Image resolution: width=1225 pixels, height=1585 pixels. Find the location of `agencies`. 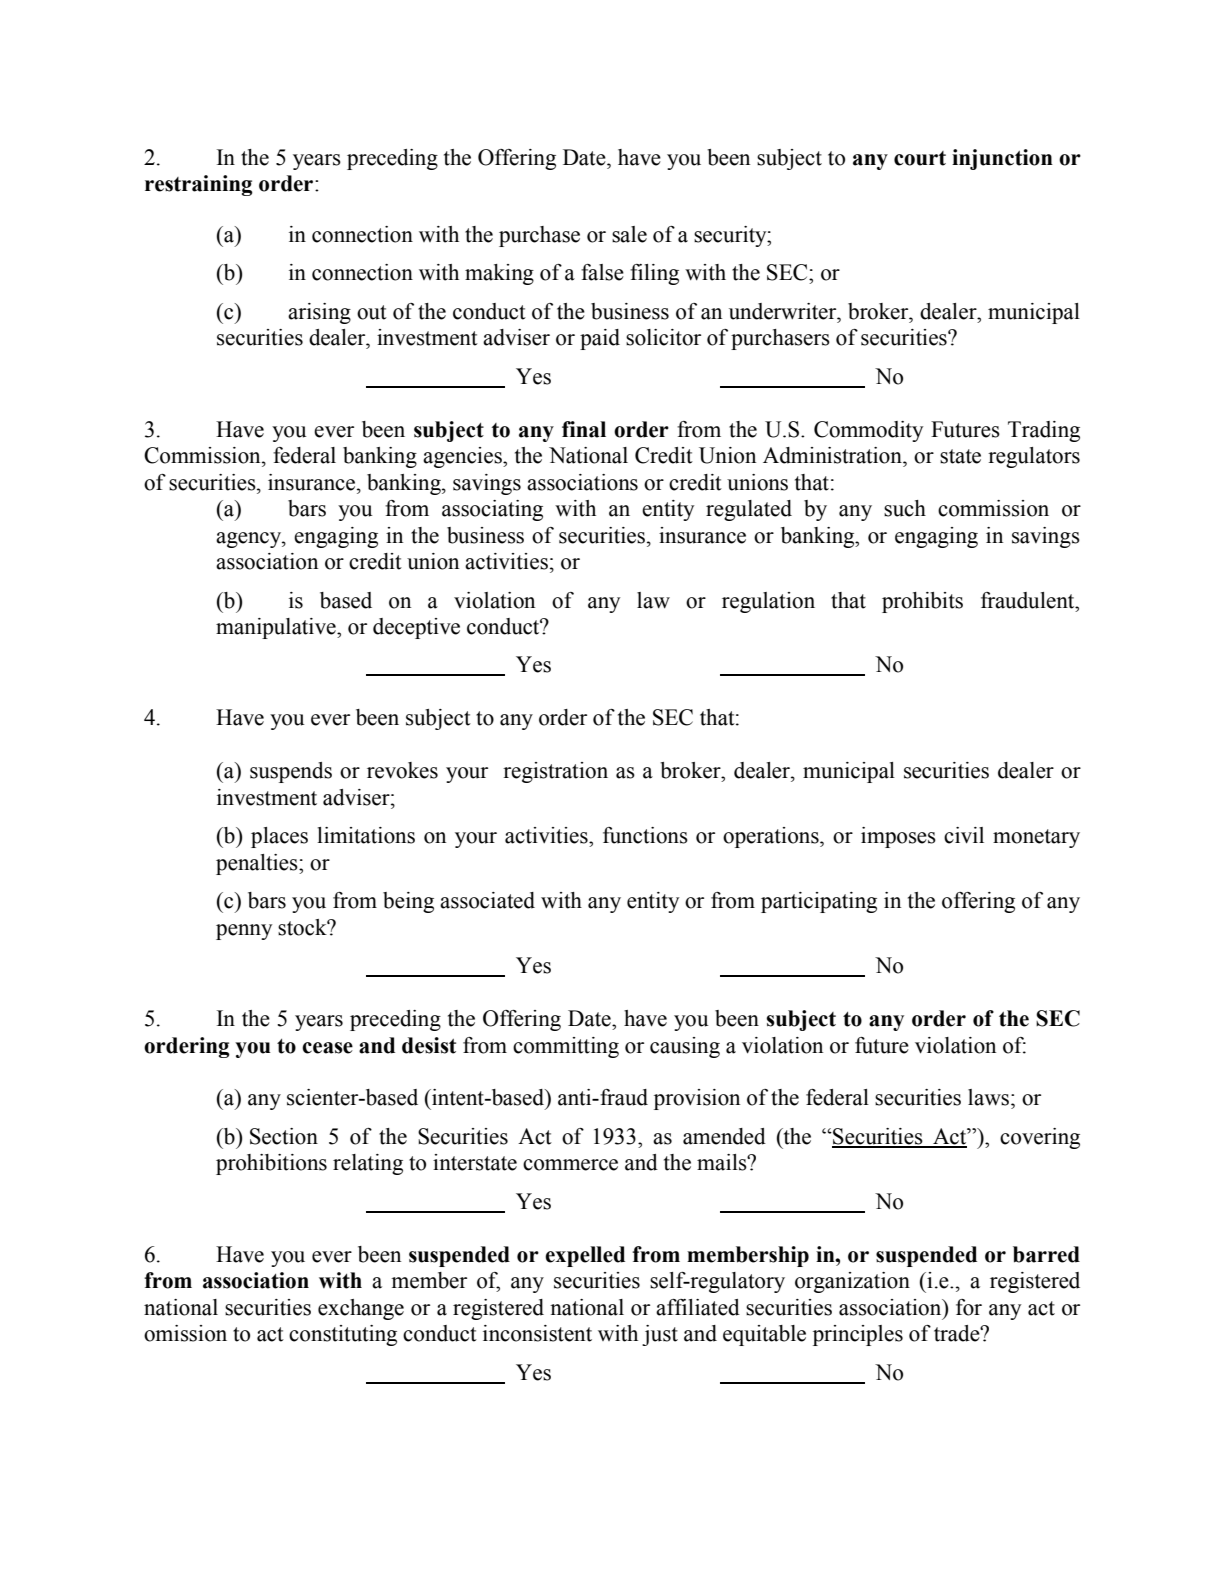

agencies is located at coordinates (463, 457).
